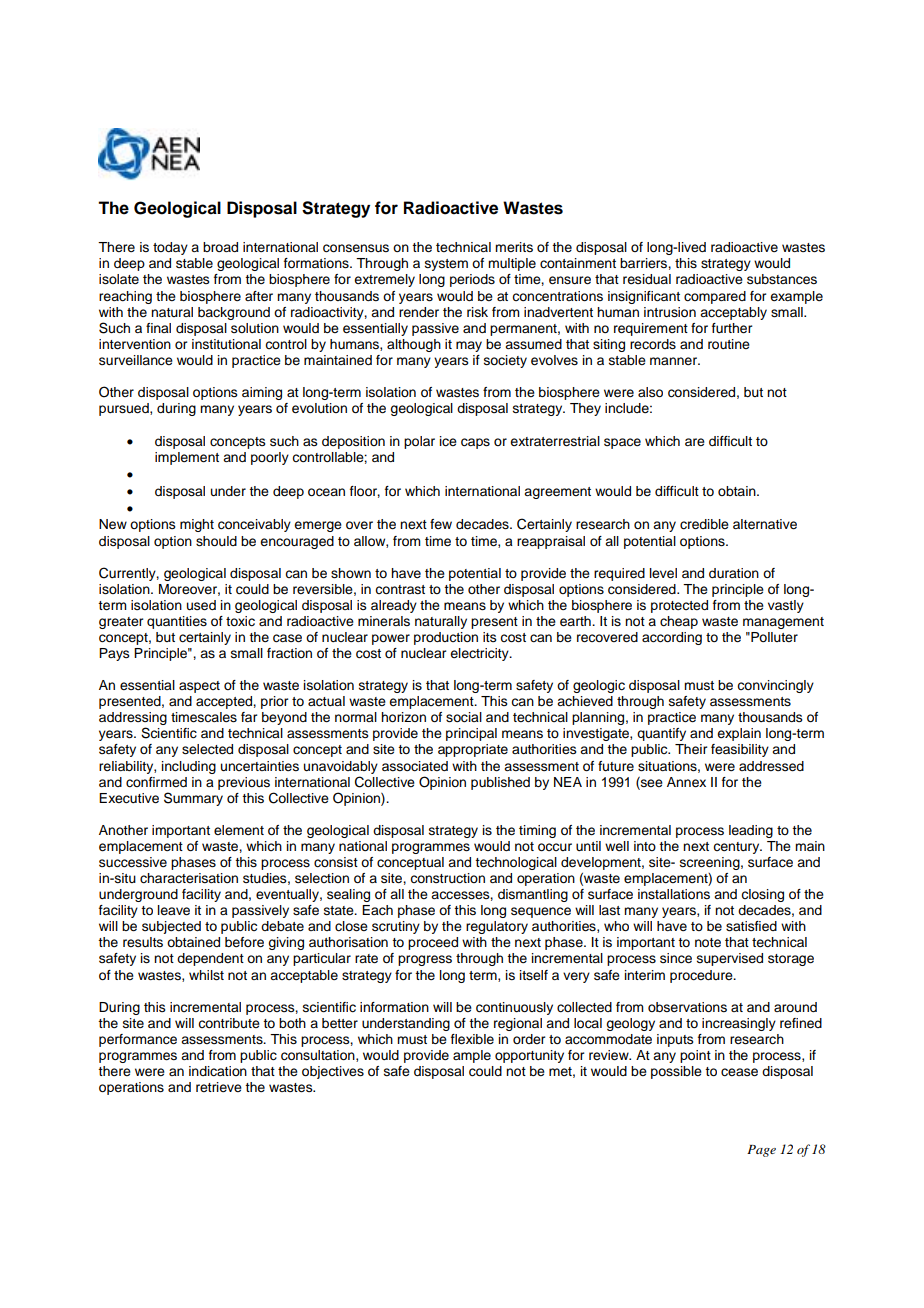 The height and width of the screenshot is (1308, 924). Describe the element at coordinates (464, 717) in the screenshot. I see `social` at that location.
